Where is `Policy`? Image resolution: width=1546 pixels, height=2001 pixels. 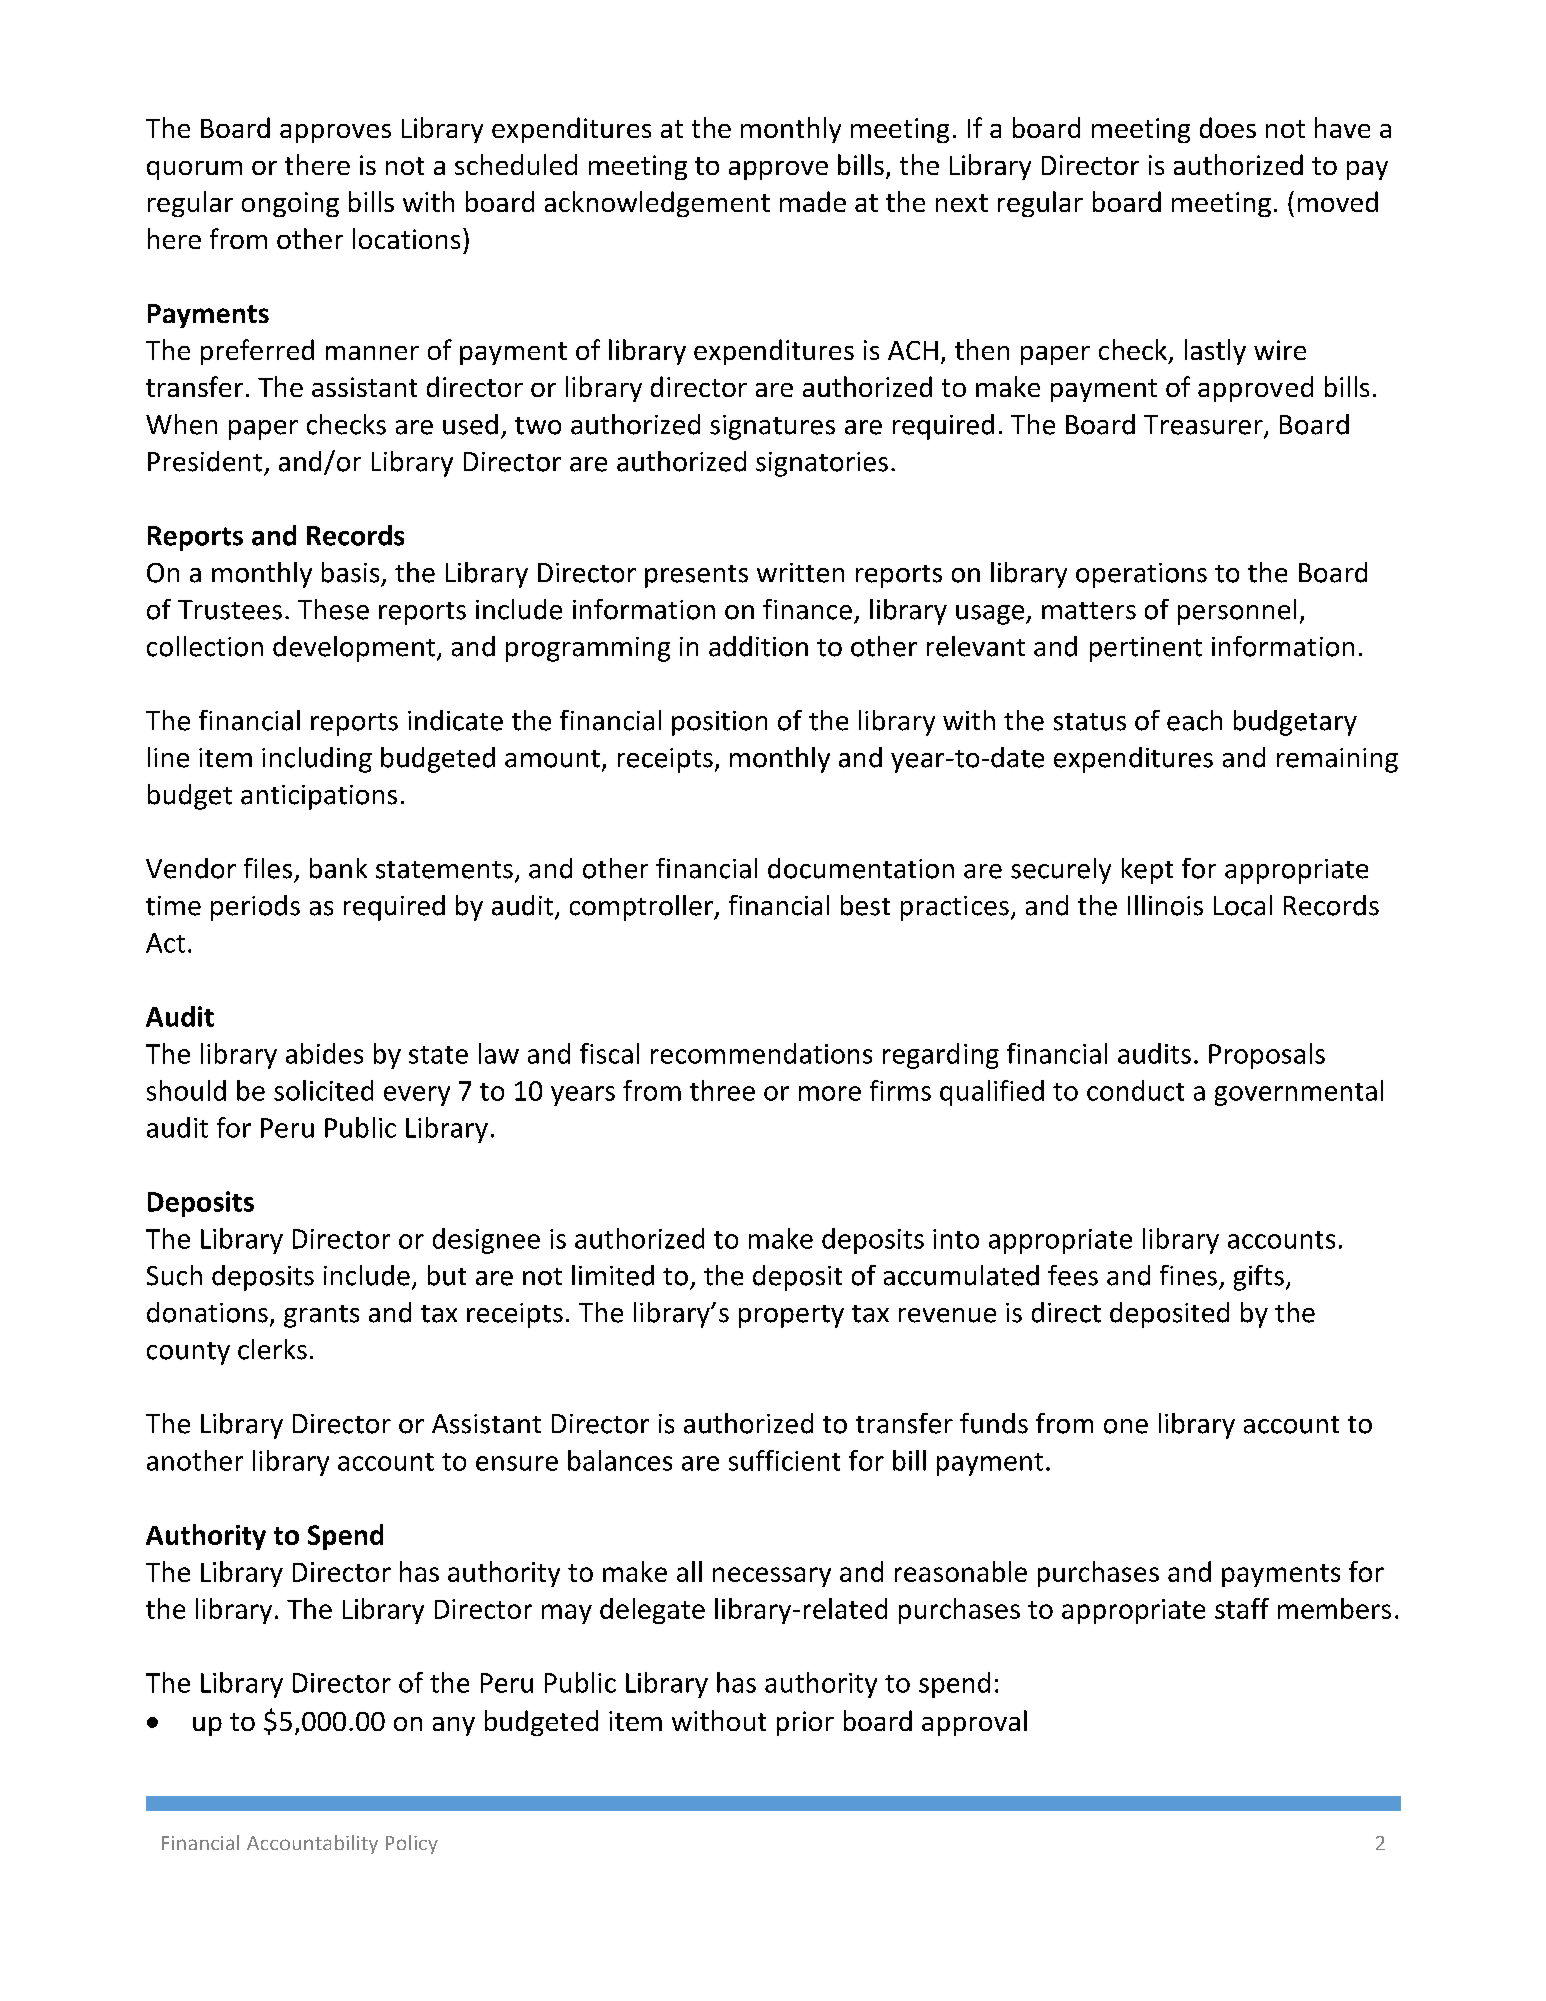
Policy is located at coordinates (412, 1844).
